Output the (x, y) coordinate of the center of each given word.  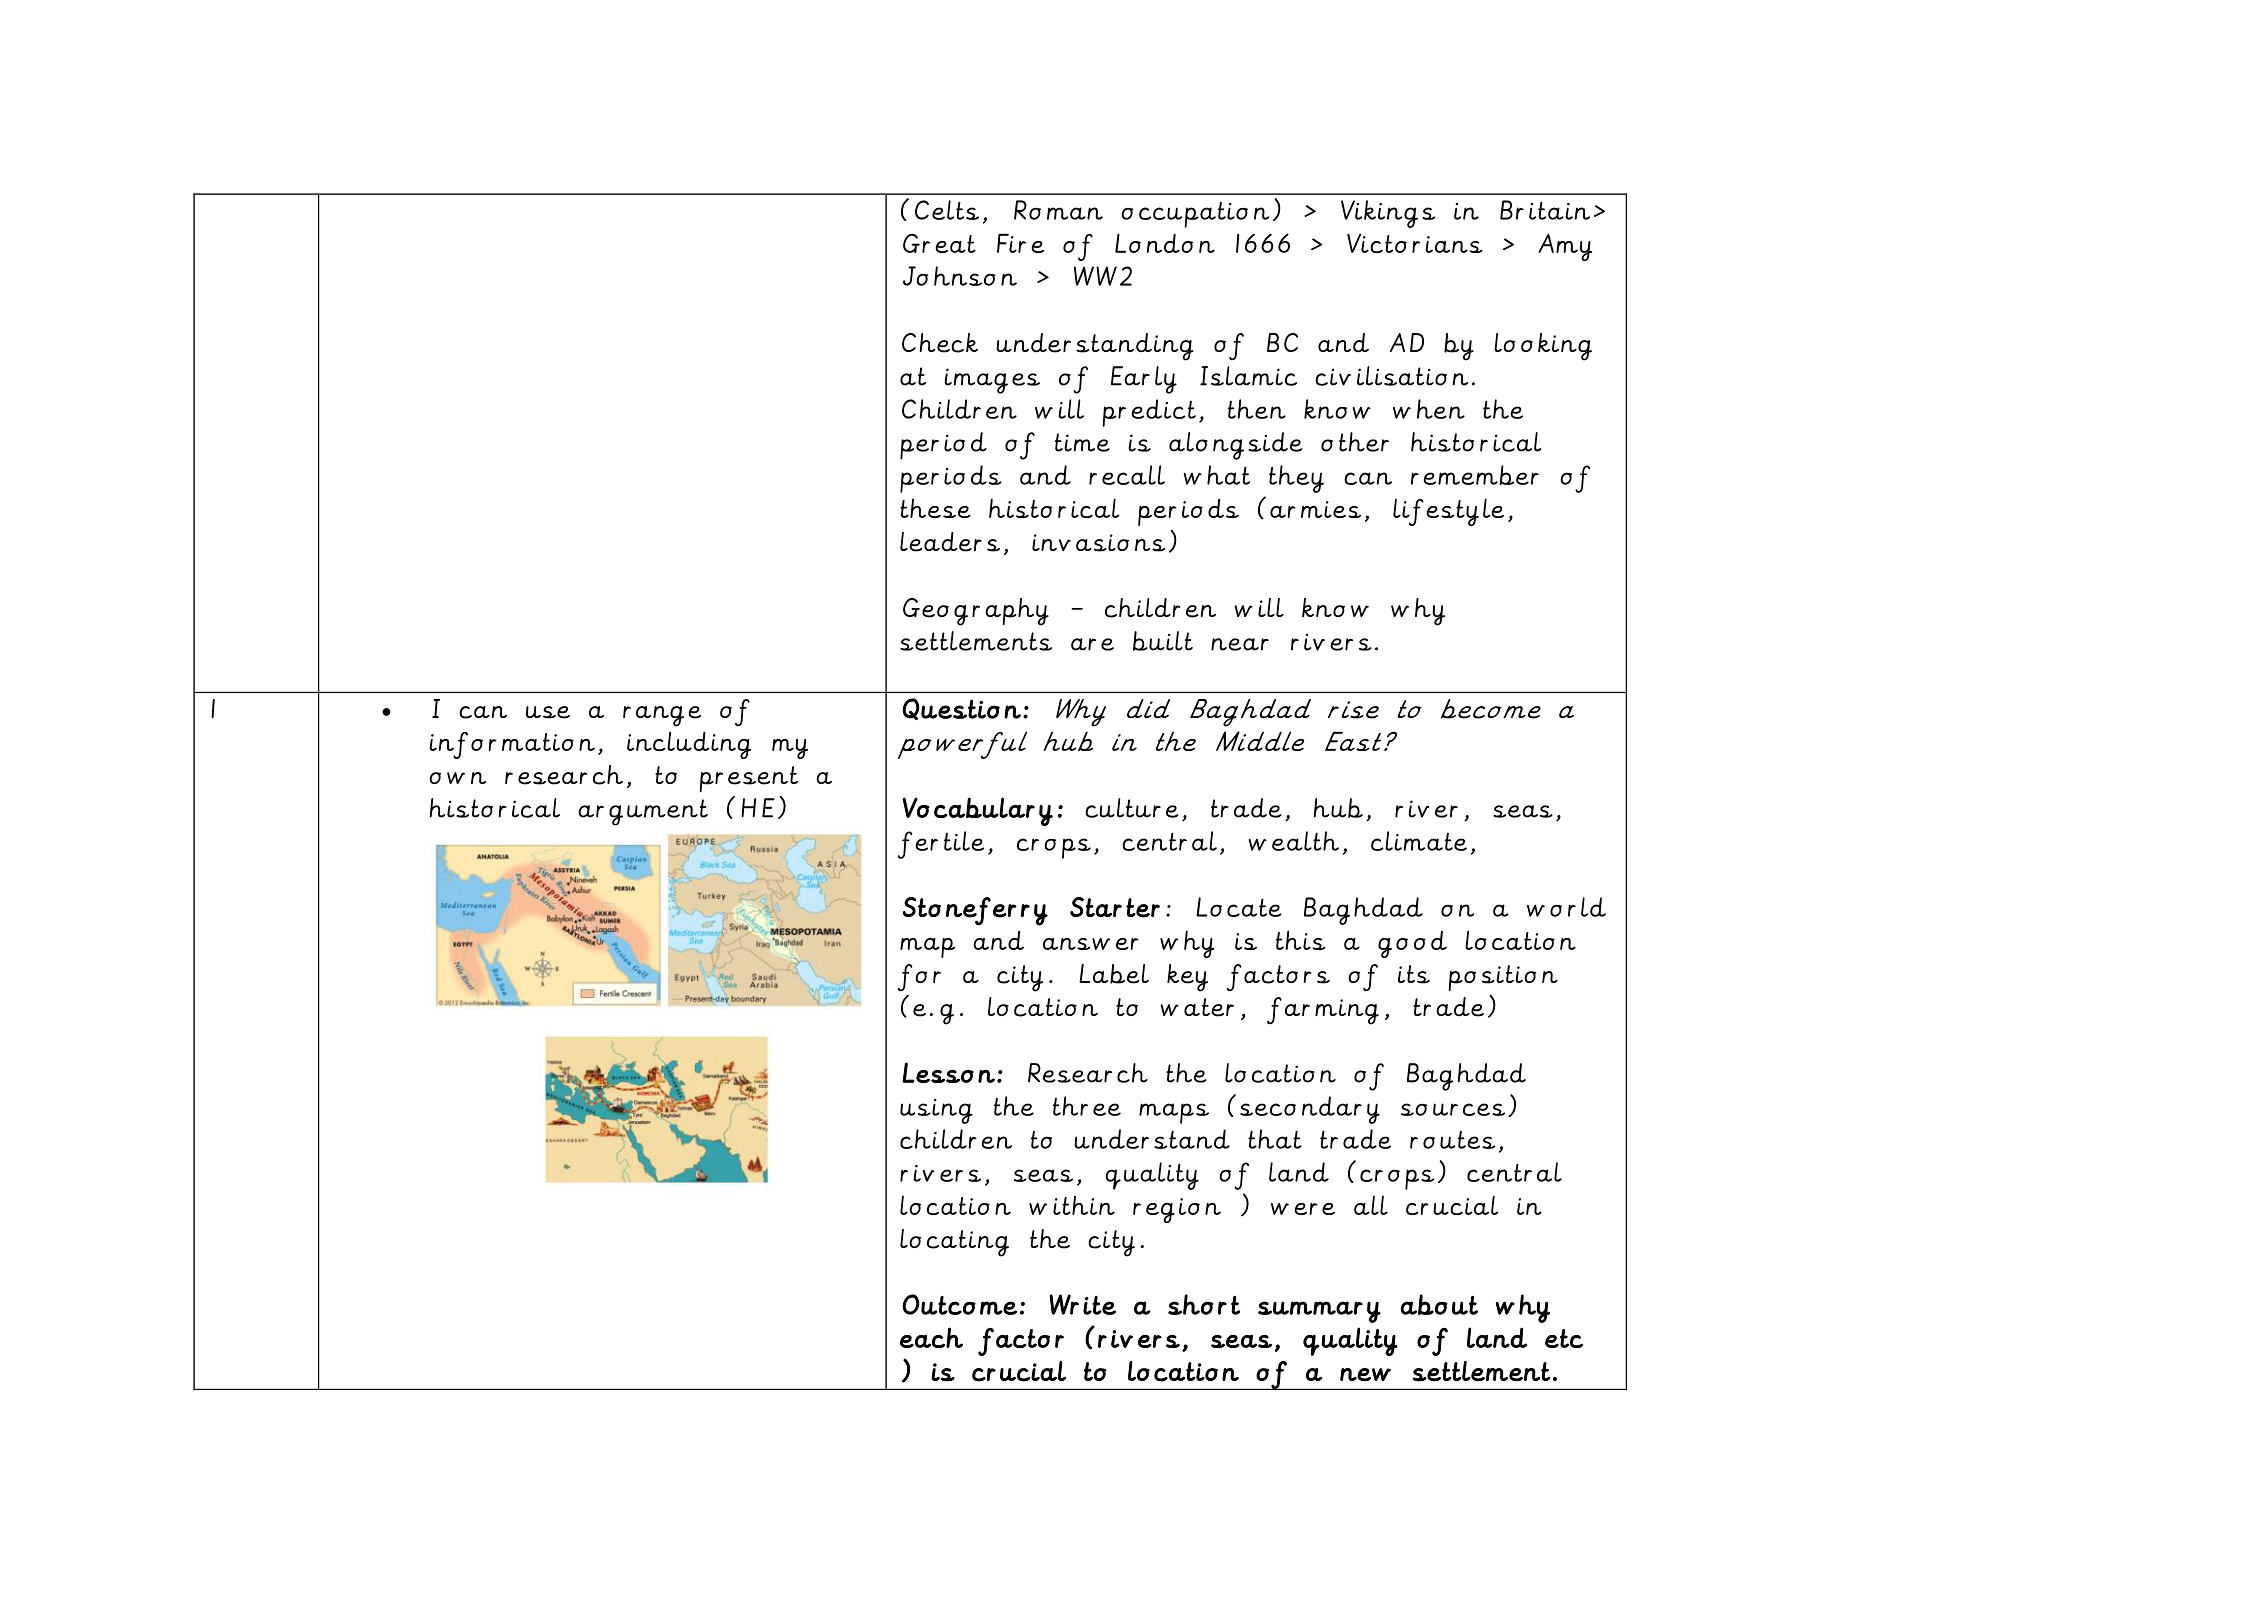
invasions (1098, 543)
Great (939, 243)
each (931, 1337)
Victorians (1415, 243)
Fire (1020, 243)
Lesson (949, 1072)
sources (1453, 1109)
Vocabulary (977, 811)
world (1566, 907)
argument (643, 812)
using (936, 1111)
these (935, 508)
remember (1475, 475)
